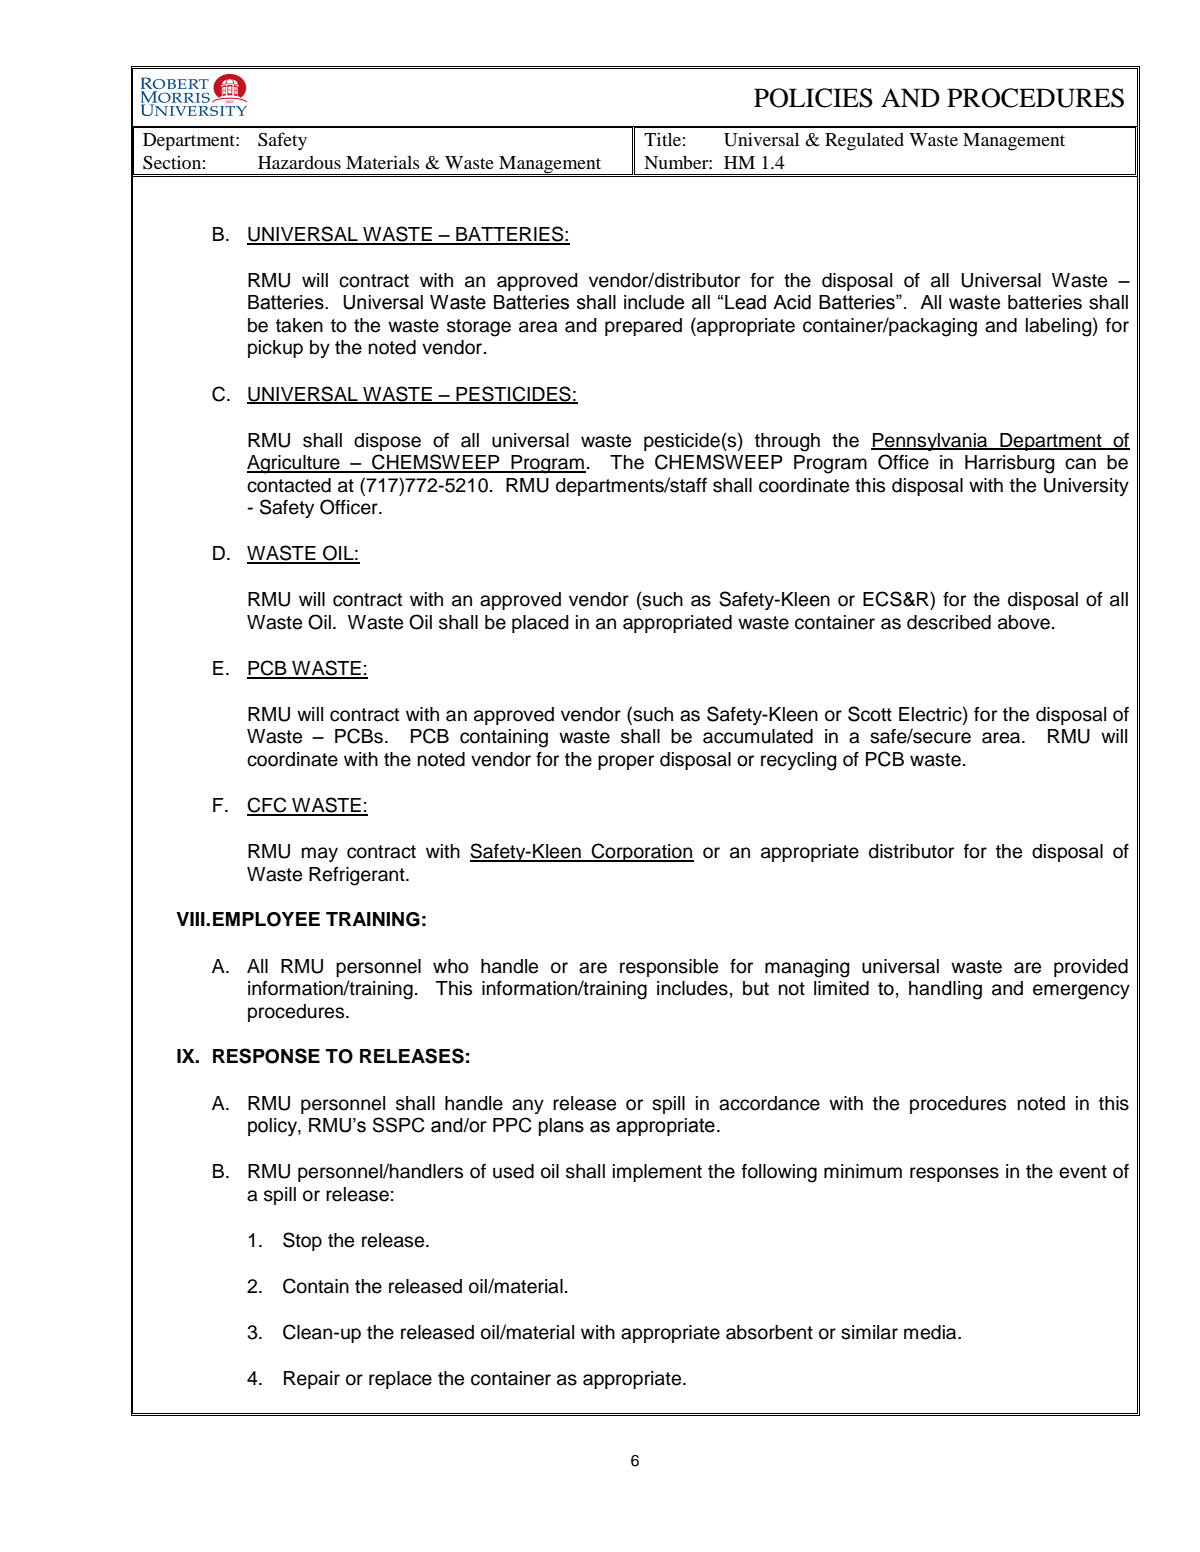 The image size is (1200, 1552). I want to click on handling, so click(945, 990).
